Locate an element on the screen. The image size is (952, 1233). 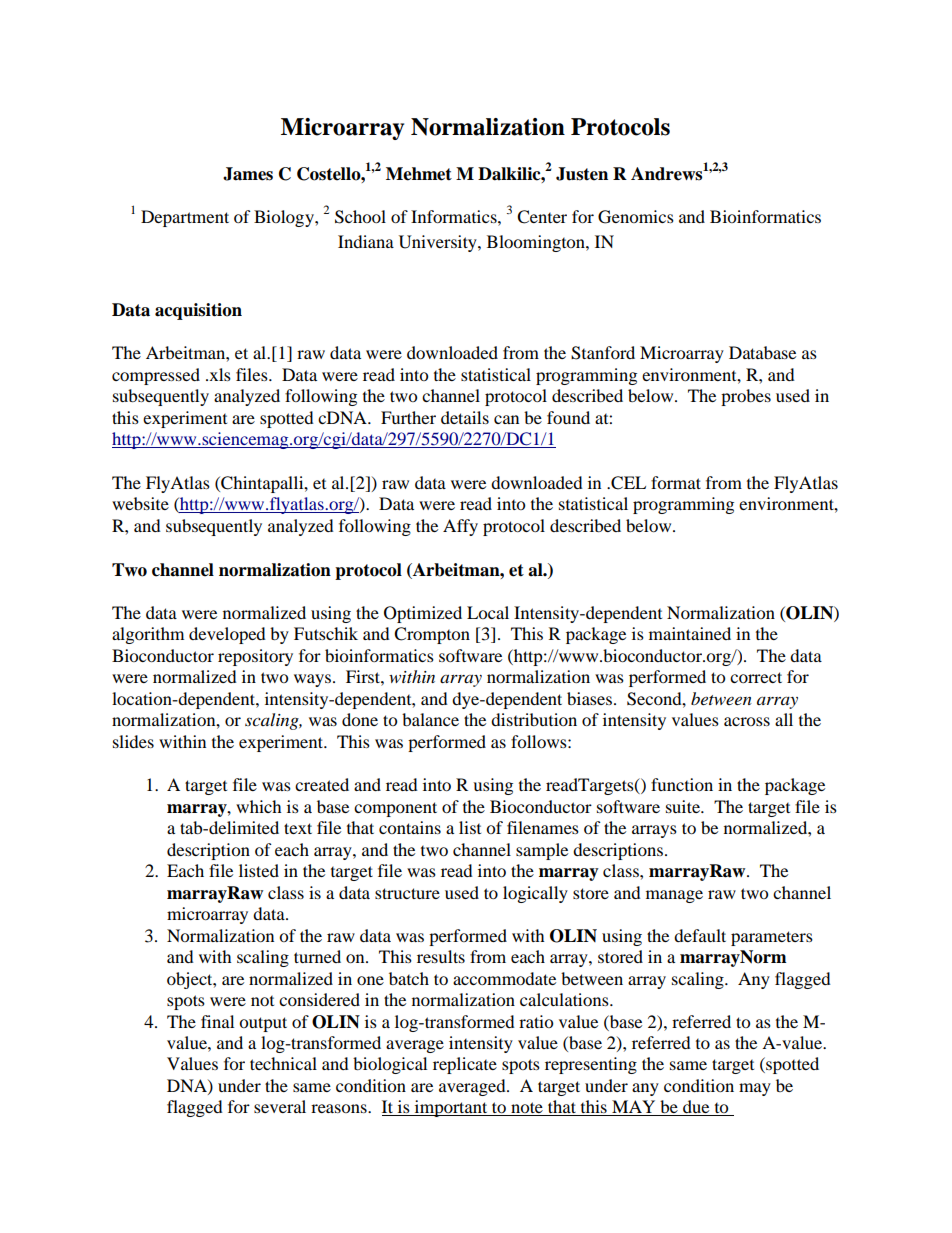
Department is located at coordinates (185, 218).
